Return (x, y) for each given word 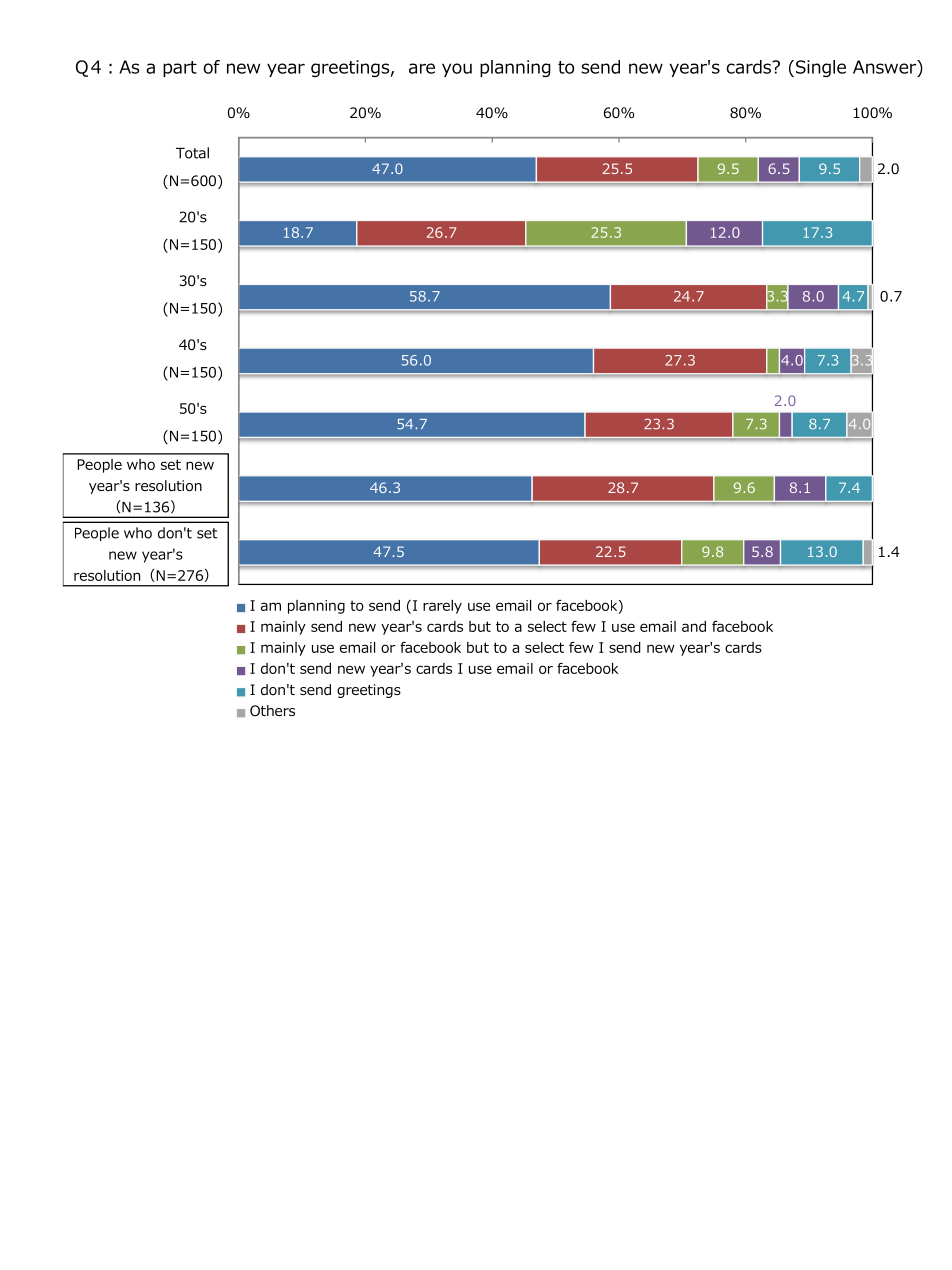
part (180, 69)
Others (272, 710)
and (694, 626)
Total (192, 153)
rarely (442, 607)
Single (821, 68)
